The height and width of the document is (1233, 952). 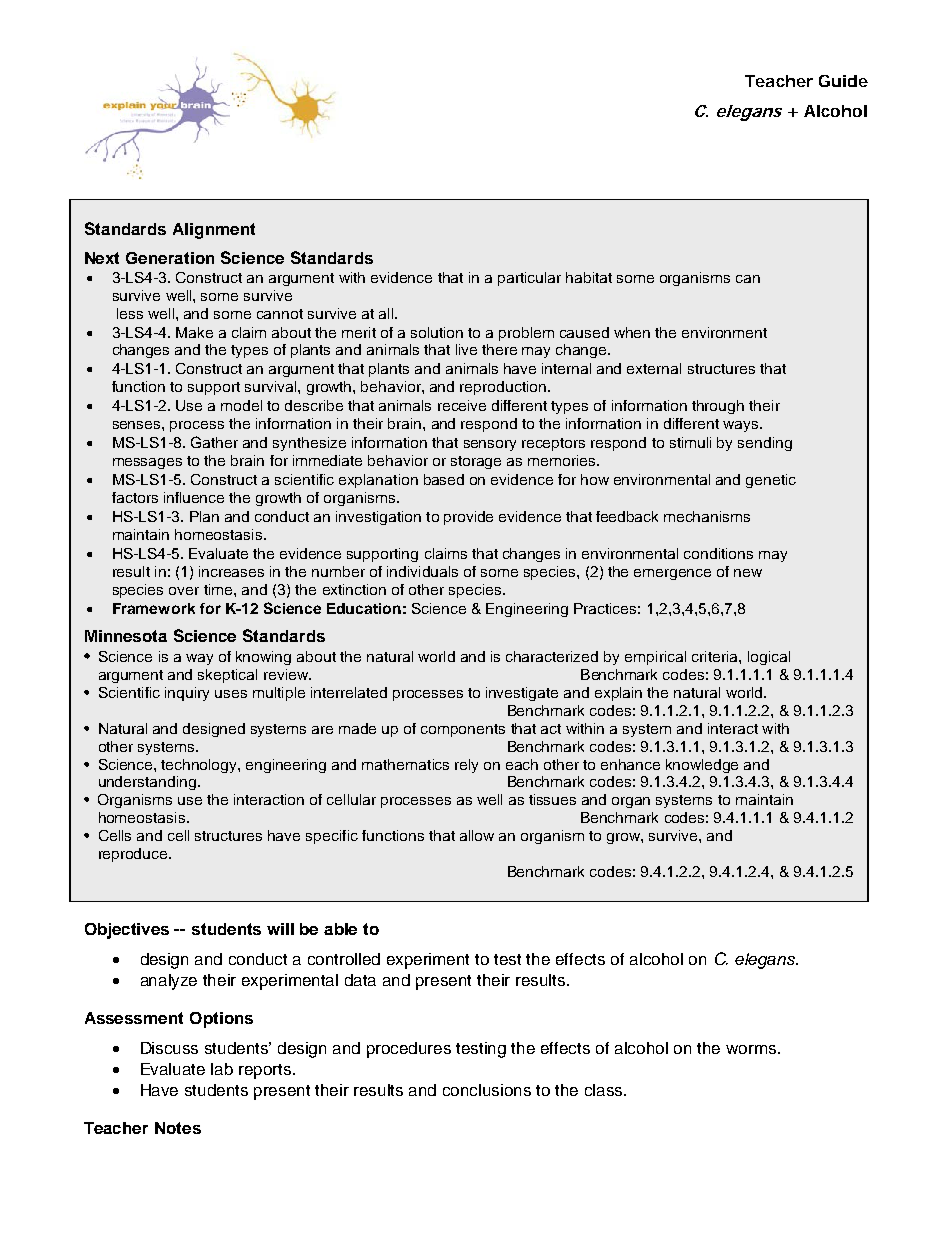 What do you see at coordinates (748, 573) in the document?
I see `new` at bounding box center [748, 573].
